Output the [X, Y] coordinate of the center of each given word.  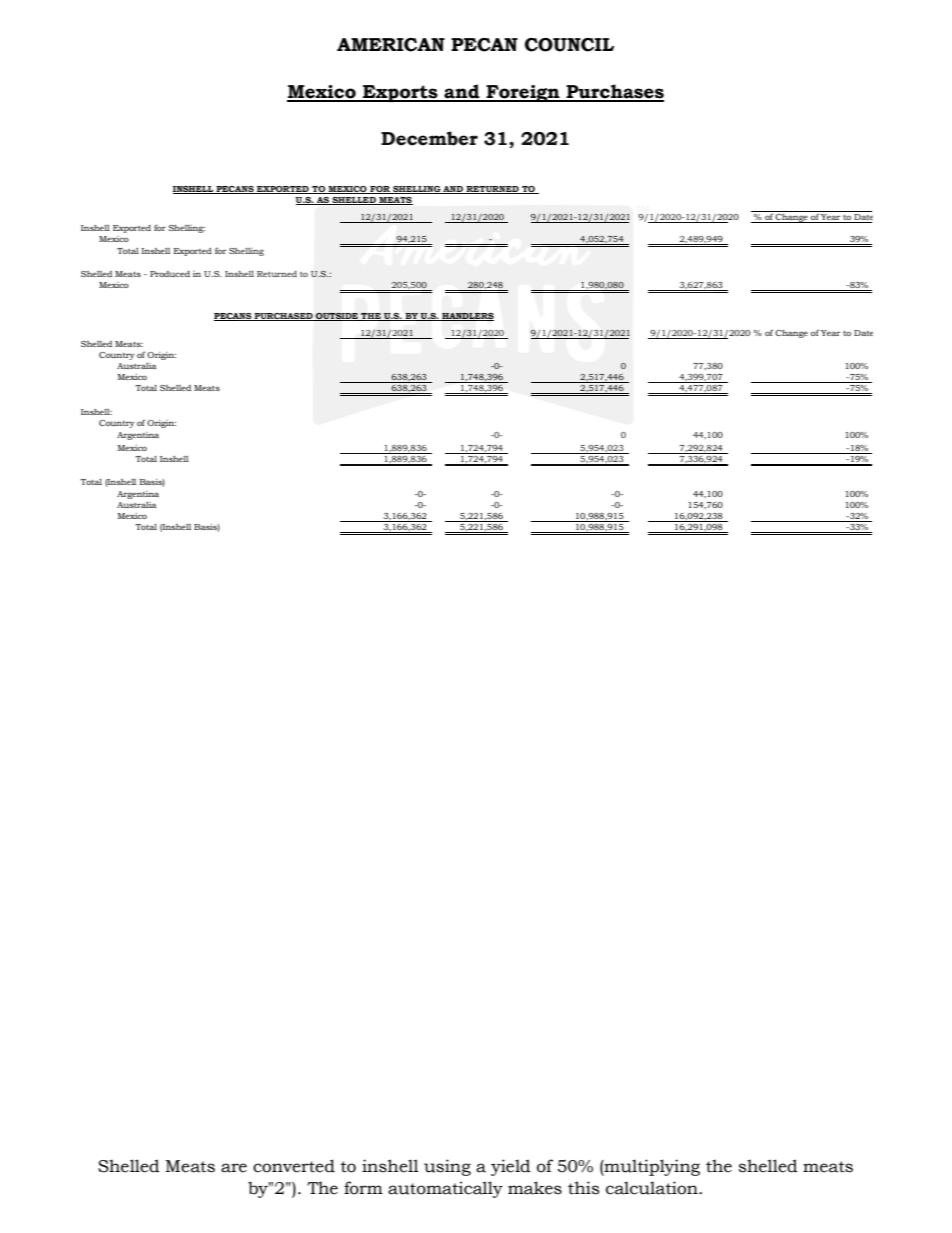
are [234, 1168]
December [429, 138]
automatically [445, 1189]
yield [511, 1167]
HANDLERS [467, 317]
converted [294, 1166]
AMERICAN [391, 45]
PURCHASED [284, 317]
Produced [170, 274]
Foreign [523, 93]
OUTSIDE [337, 317]
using [447, 1167]
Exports [400, 93]
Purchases [614, 92]
